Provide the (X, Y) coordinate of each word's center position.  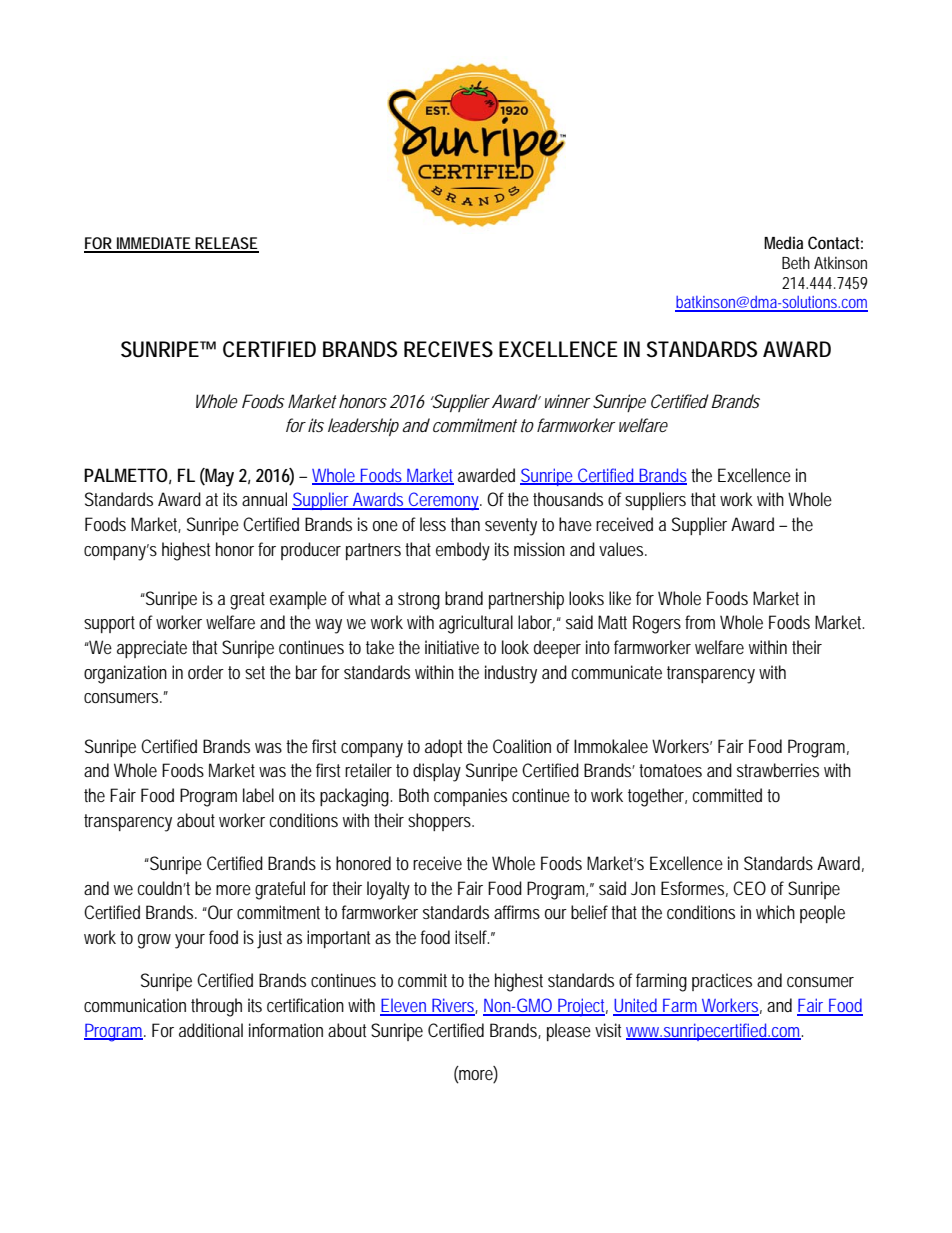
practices (722, 982)
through (216, 1007)
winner (565, 401)
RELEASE (225, 244)
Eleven (404, 1006)
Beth (796, 262)
